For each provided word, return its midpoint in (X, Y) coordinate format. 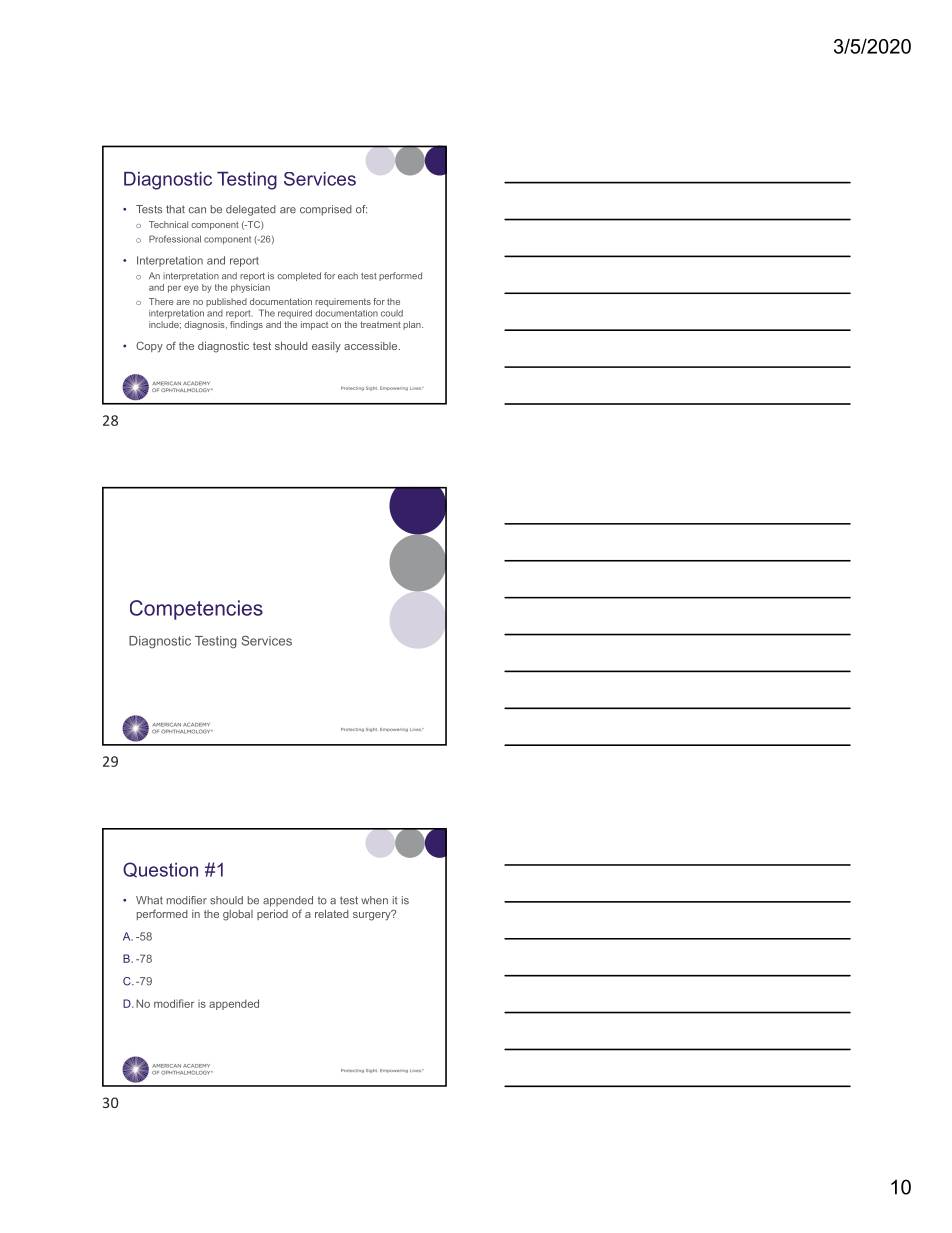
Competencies (196, 610)
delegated (251, 210)
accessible (372, 346)
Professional (175, 239)
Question (160, 870)
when (374, 900)
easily (326, 347)
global (238, 915)
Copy (149, 347)
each (348, 276)
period (272, 915)
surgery (373, 915)
